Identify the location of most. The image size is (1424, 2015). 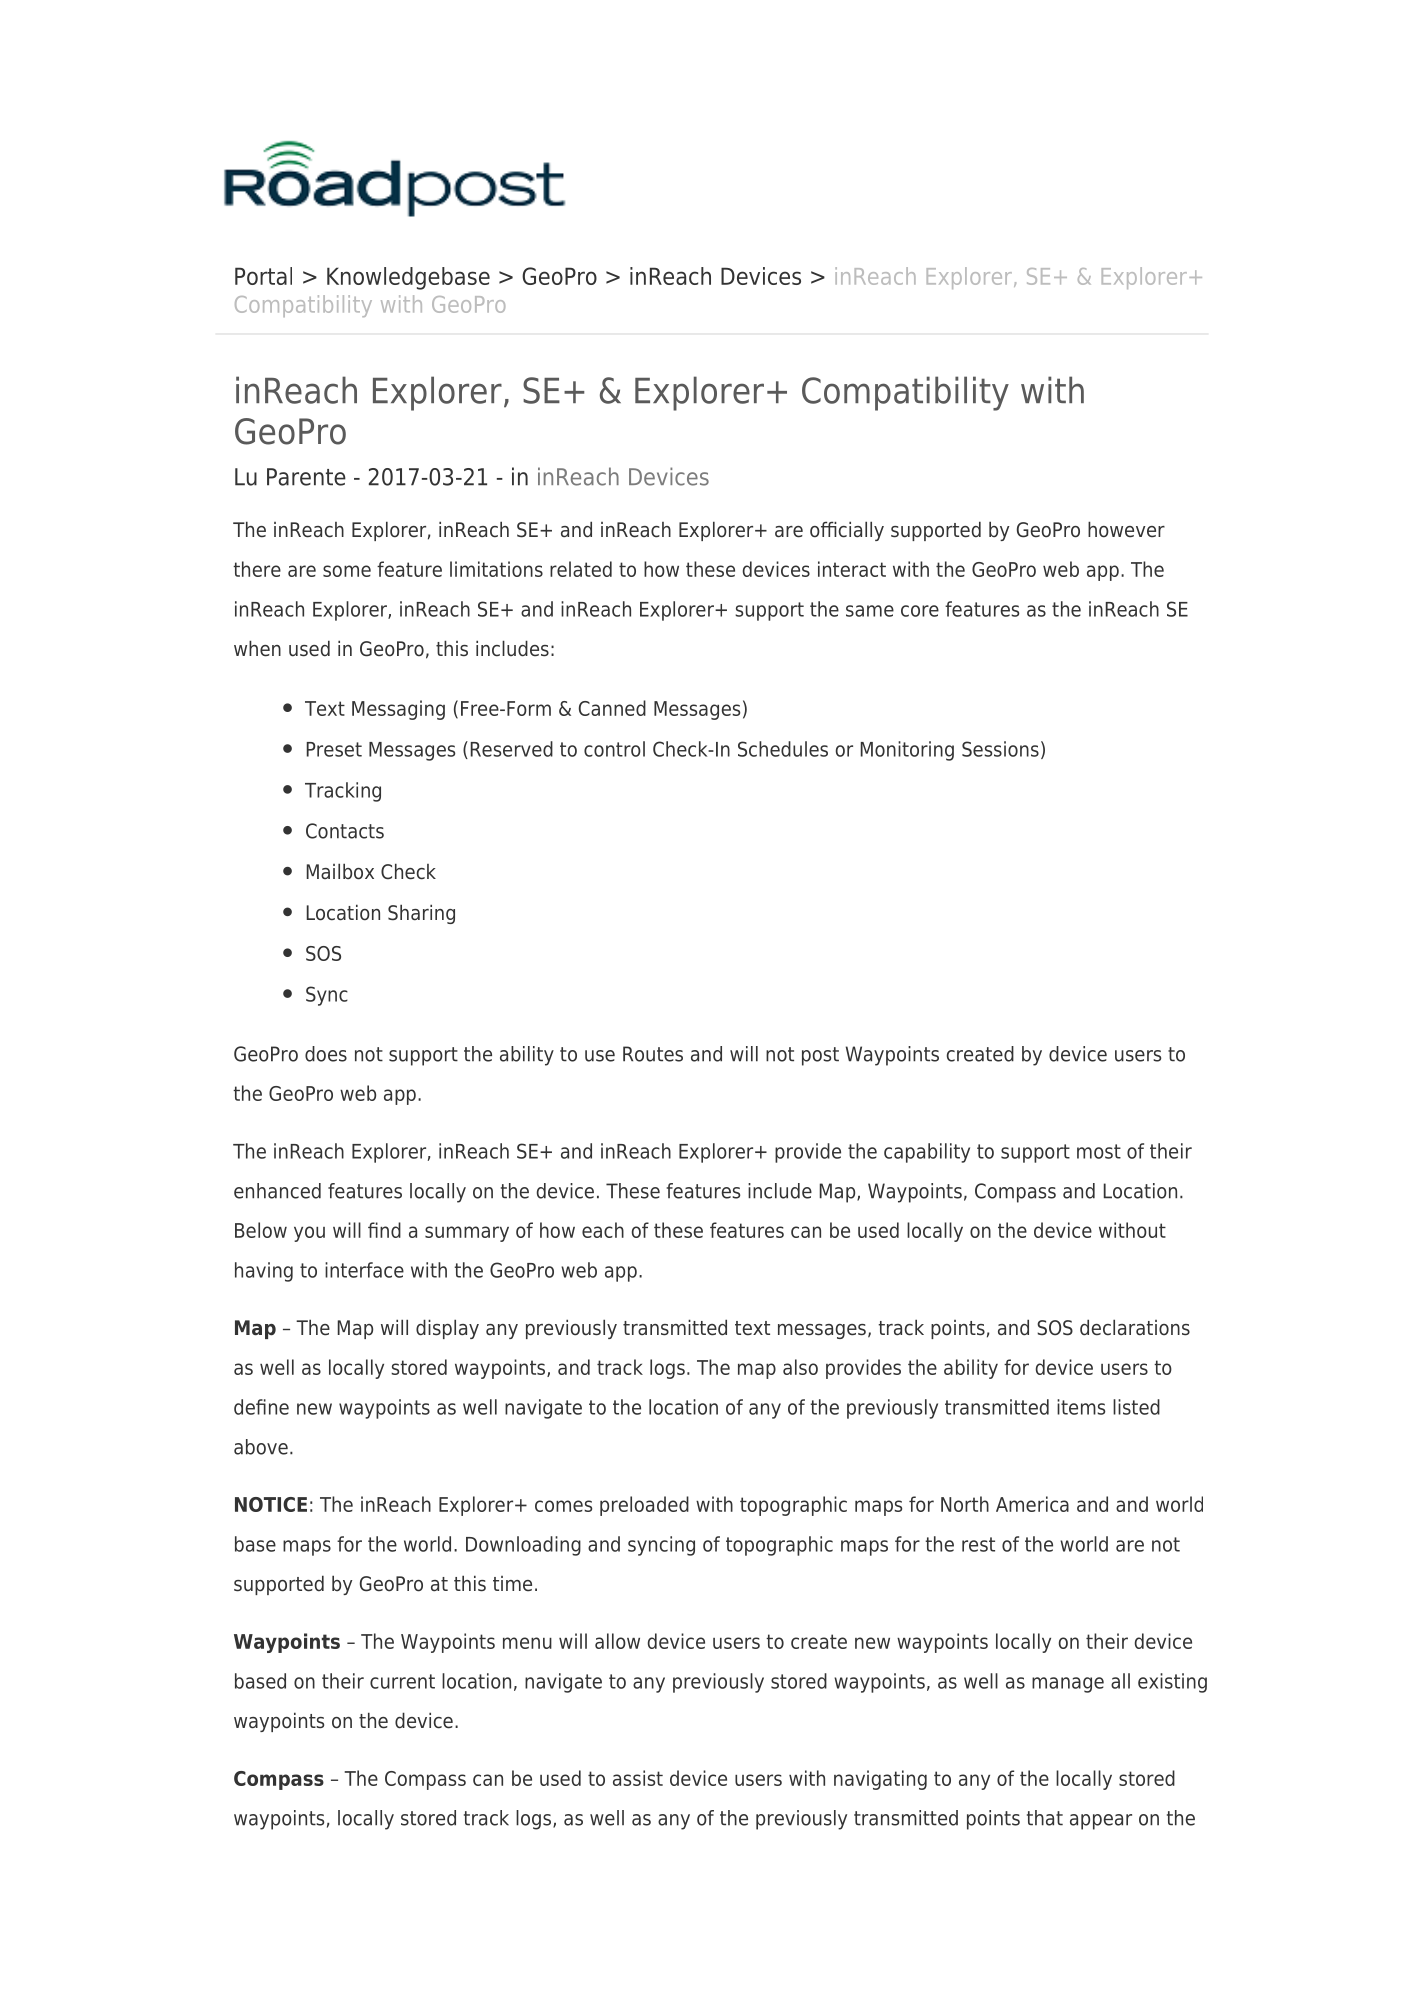
(1099, 1151).
